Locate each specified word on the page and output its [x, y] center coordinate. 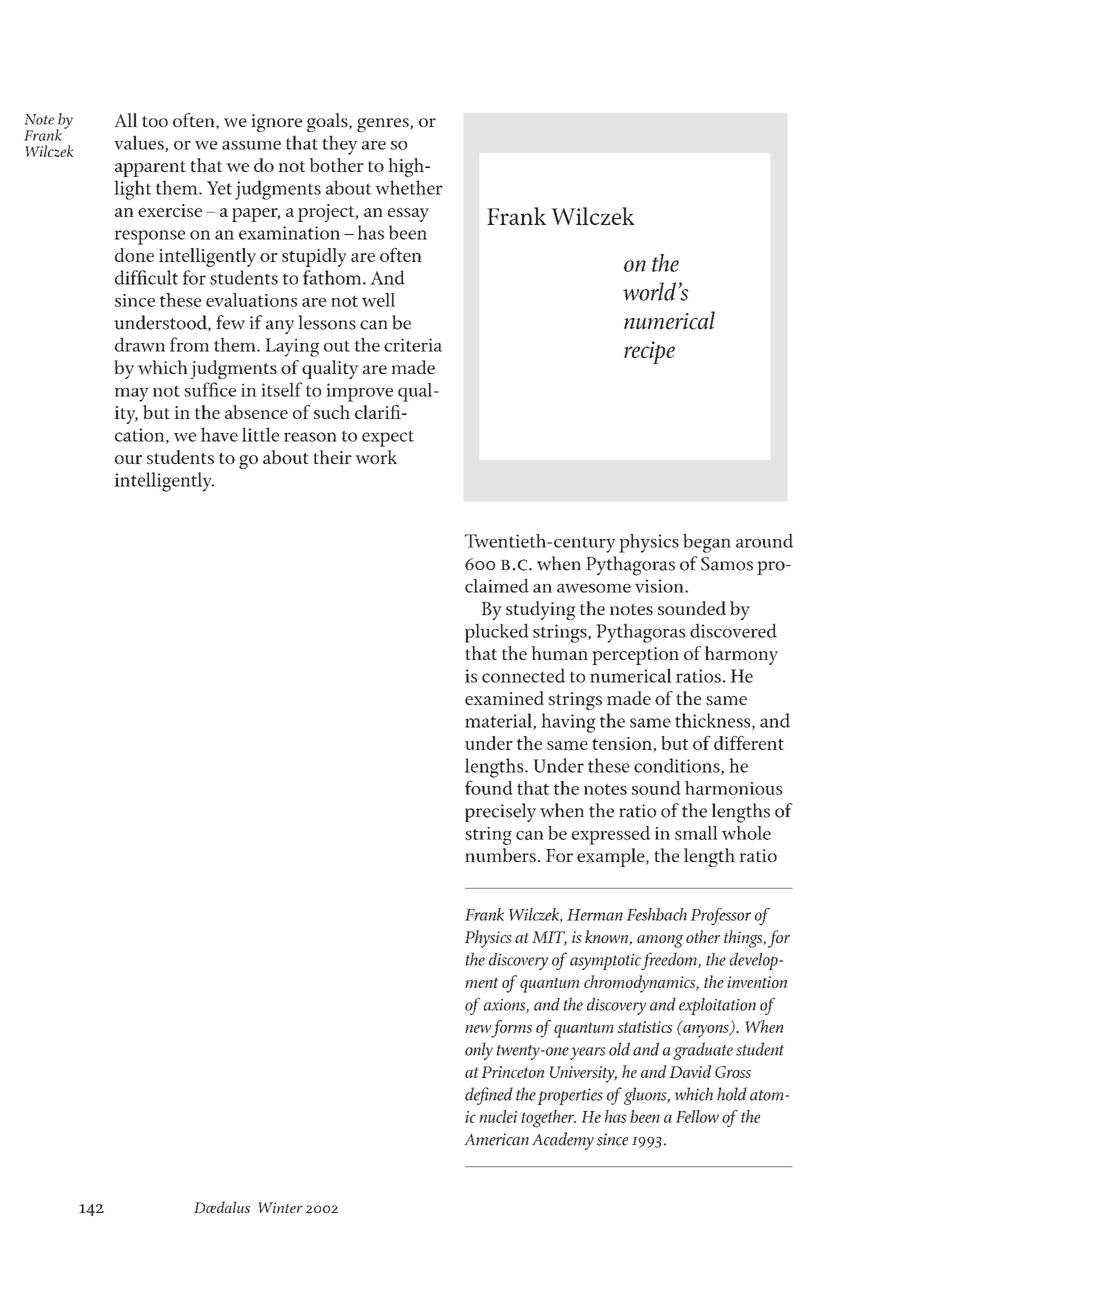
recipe [649, 352]
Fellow [697, 1116]
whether [409, 187]
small [696, 833]
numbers [500, 855]
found [489, 787]
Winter [280, 1207]
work [376, 457]
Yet [219, 188]
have [219, 434]
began [707, 543]
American [496, 1139]
